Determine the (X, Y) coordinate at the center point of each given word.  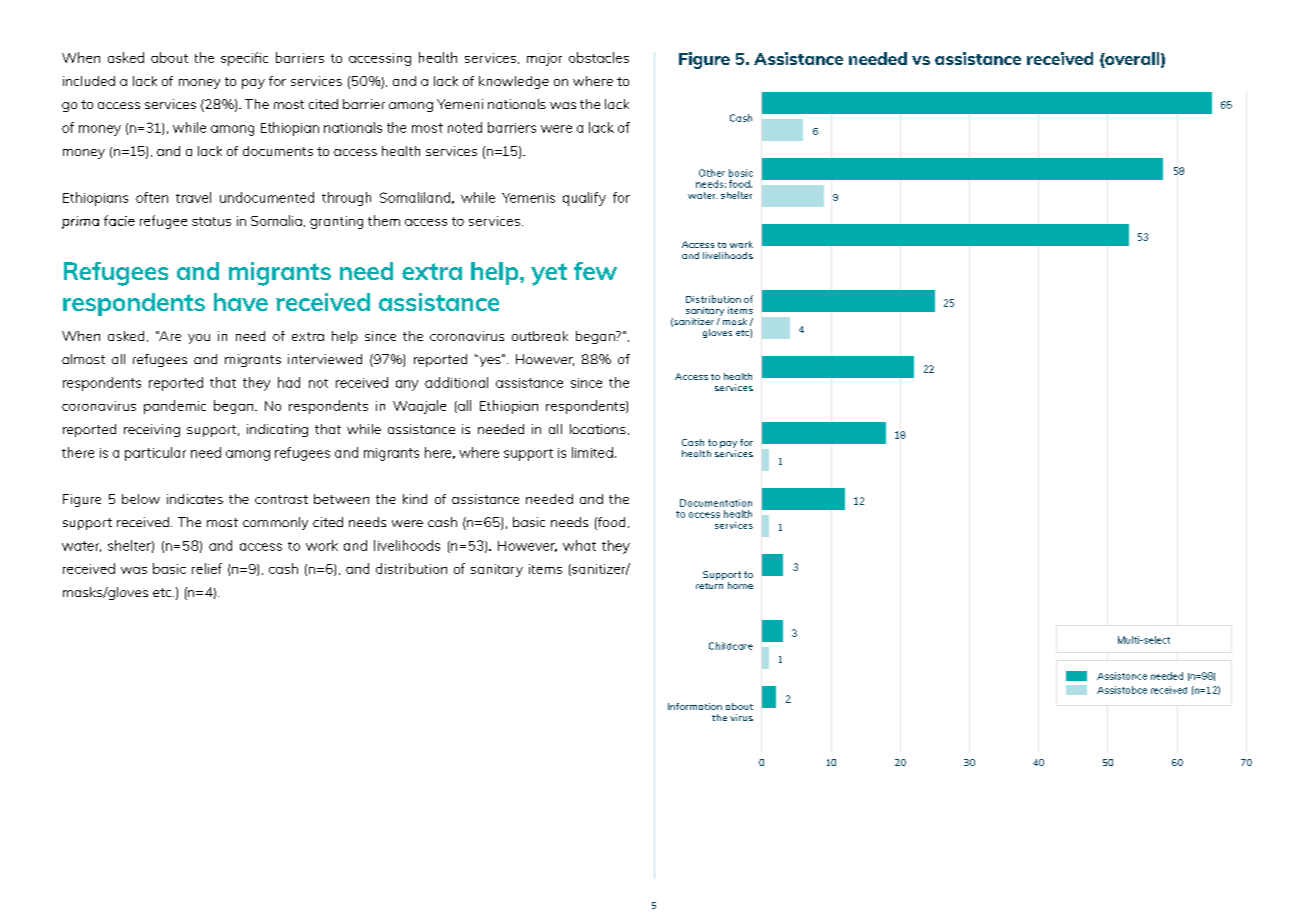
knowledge (514, 82)
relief (207, 568)
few (595, 271)
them (384, 220)
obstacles (599, 57)
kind (415, 499)
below (141, 499)
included (89, 81)
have (241, 302)
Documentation (716, 503)
